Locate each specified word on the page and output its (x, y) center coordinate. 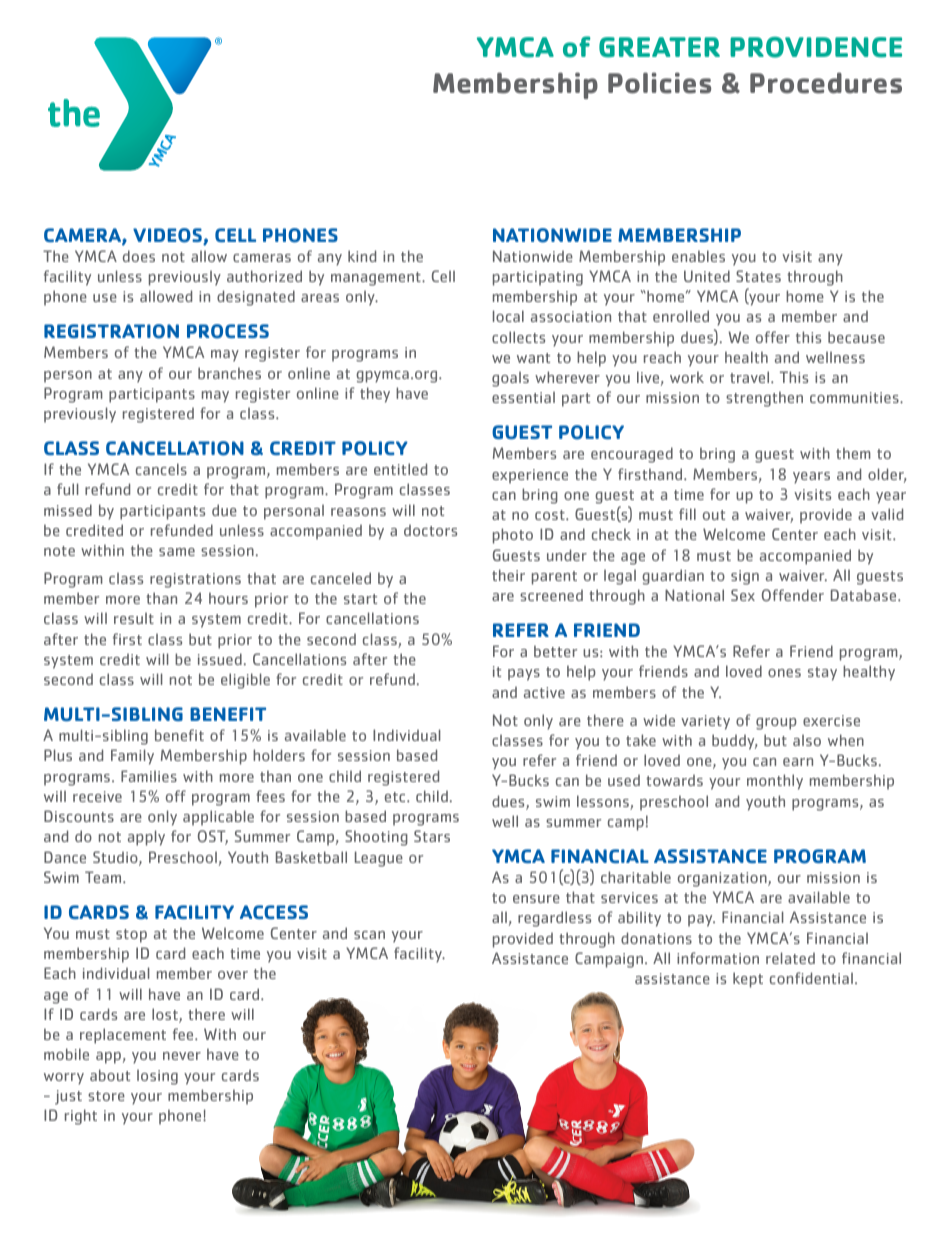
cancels (161, 469)
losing (157, 1077)
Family (132, 757)
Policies (659, 83)
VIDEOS (168, 236)
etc (396, 797)
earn (798, 762)
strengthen (764, 399)
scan (369, 935)
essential (523, 397)
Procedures (826, 83)
